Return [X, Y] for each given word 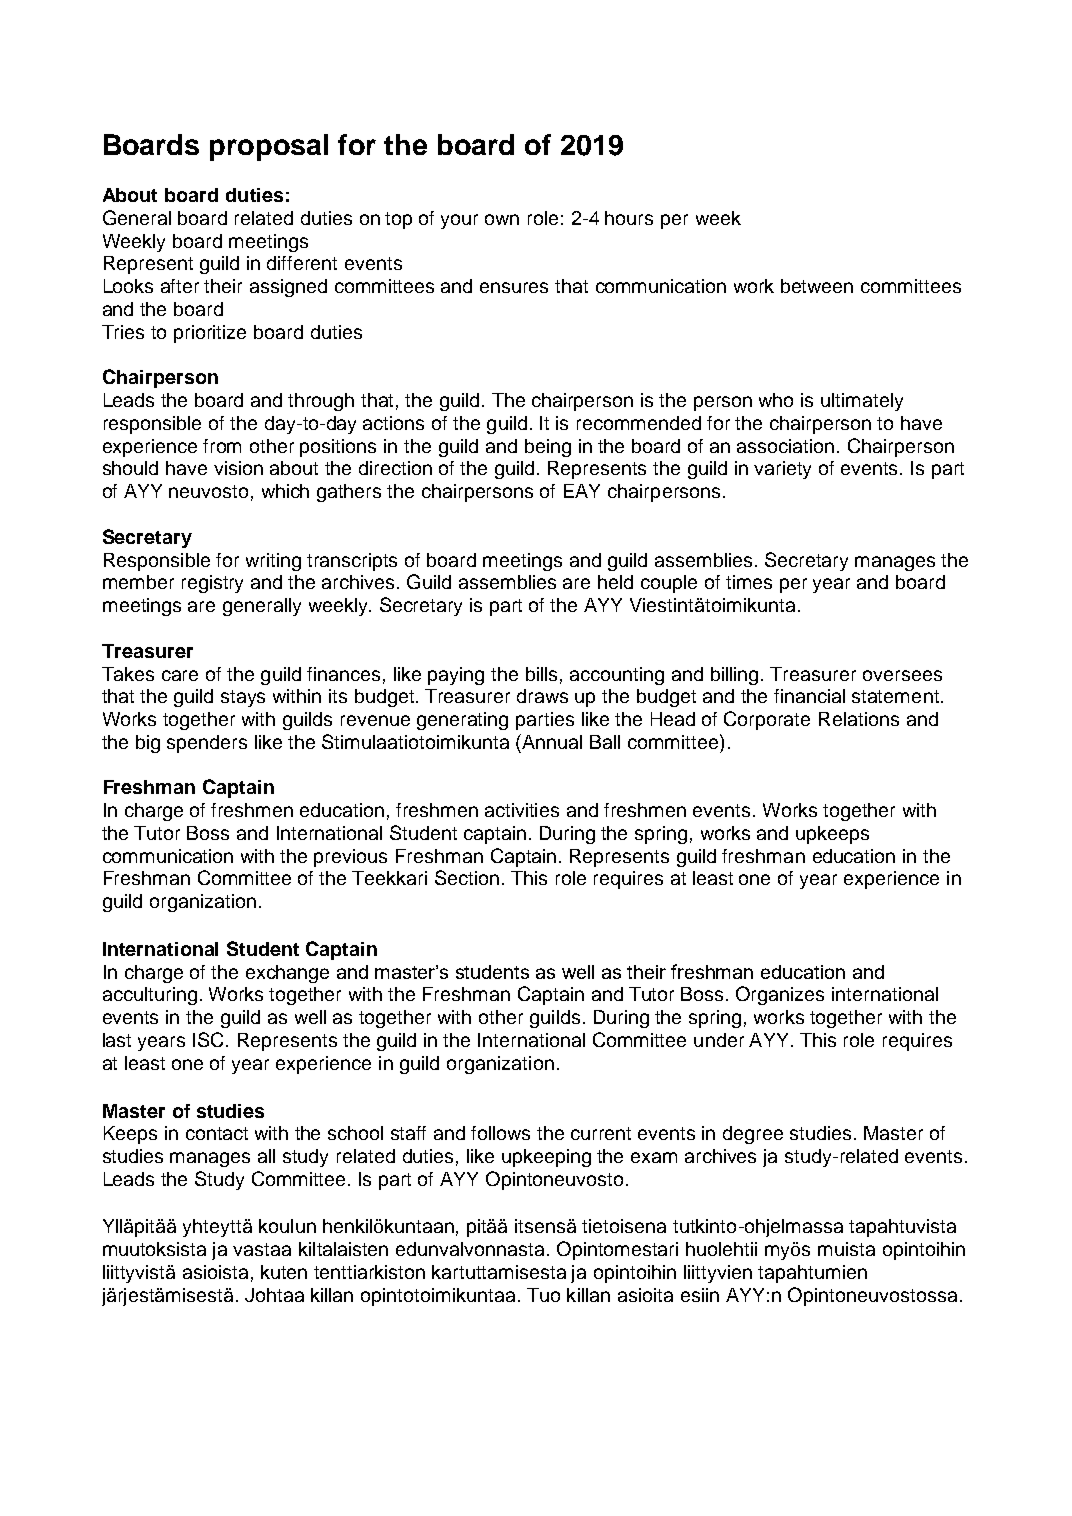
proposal [269, 147]
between [817, 286]
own [502, 219]
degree [753, 1135]
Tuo [543, 1295]
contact [217, 1133]
